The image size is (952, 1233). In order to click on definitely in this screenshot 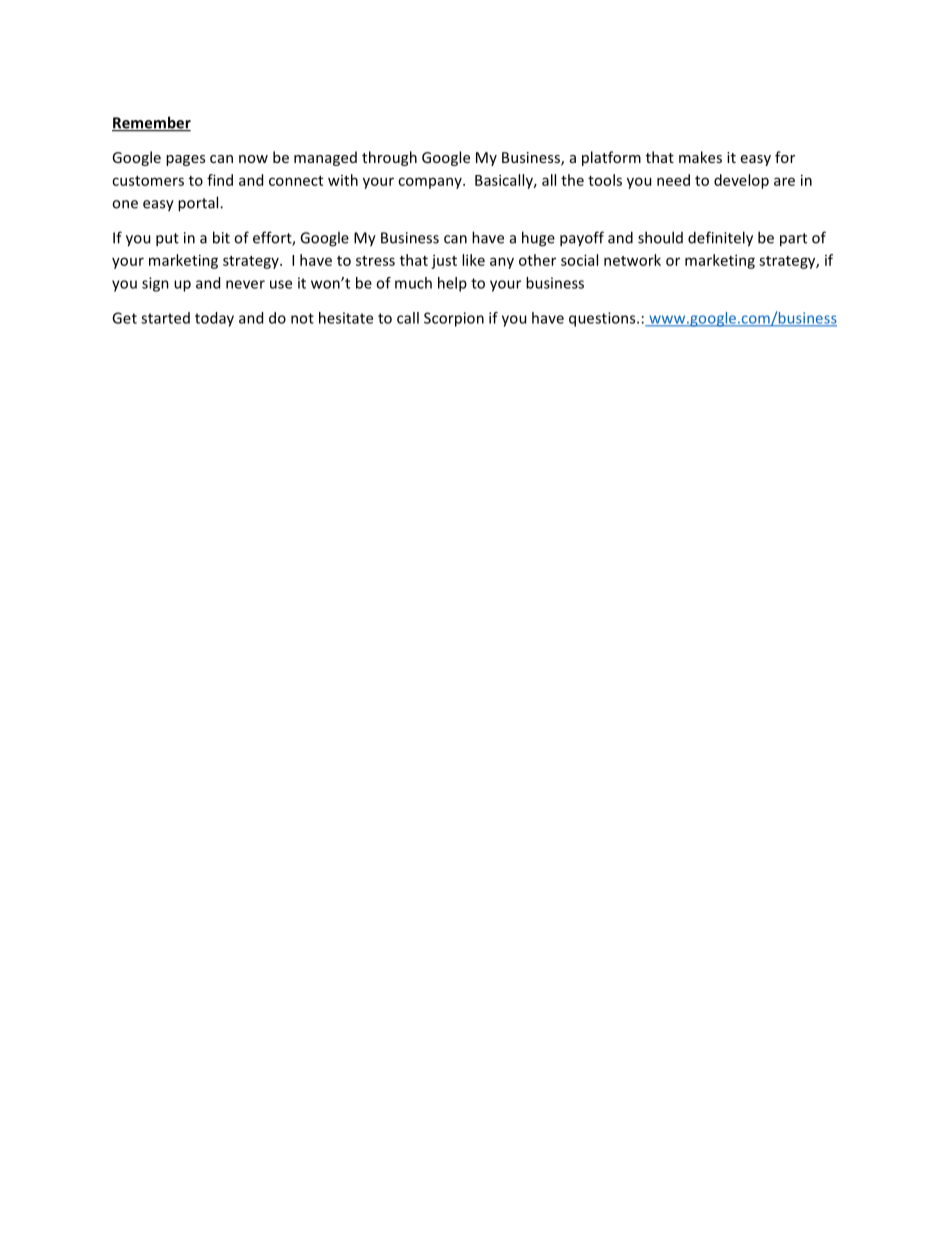, I will do `click(720, 239)`.
